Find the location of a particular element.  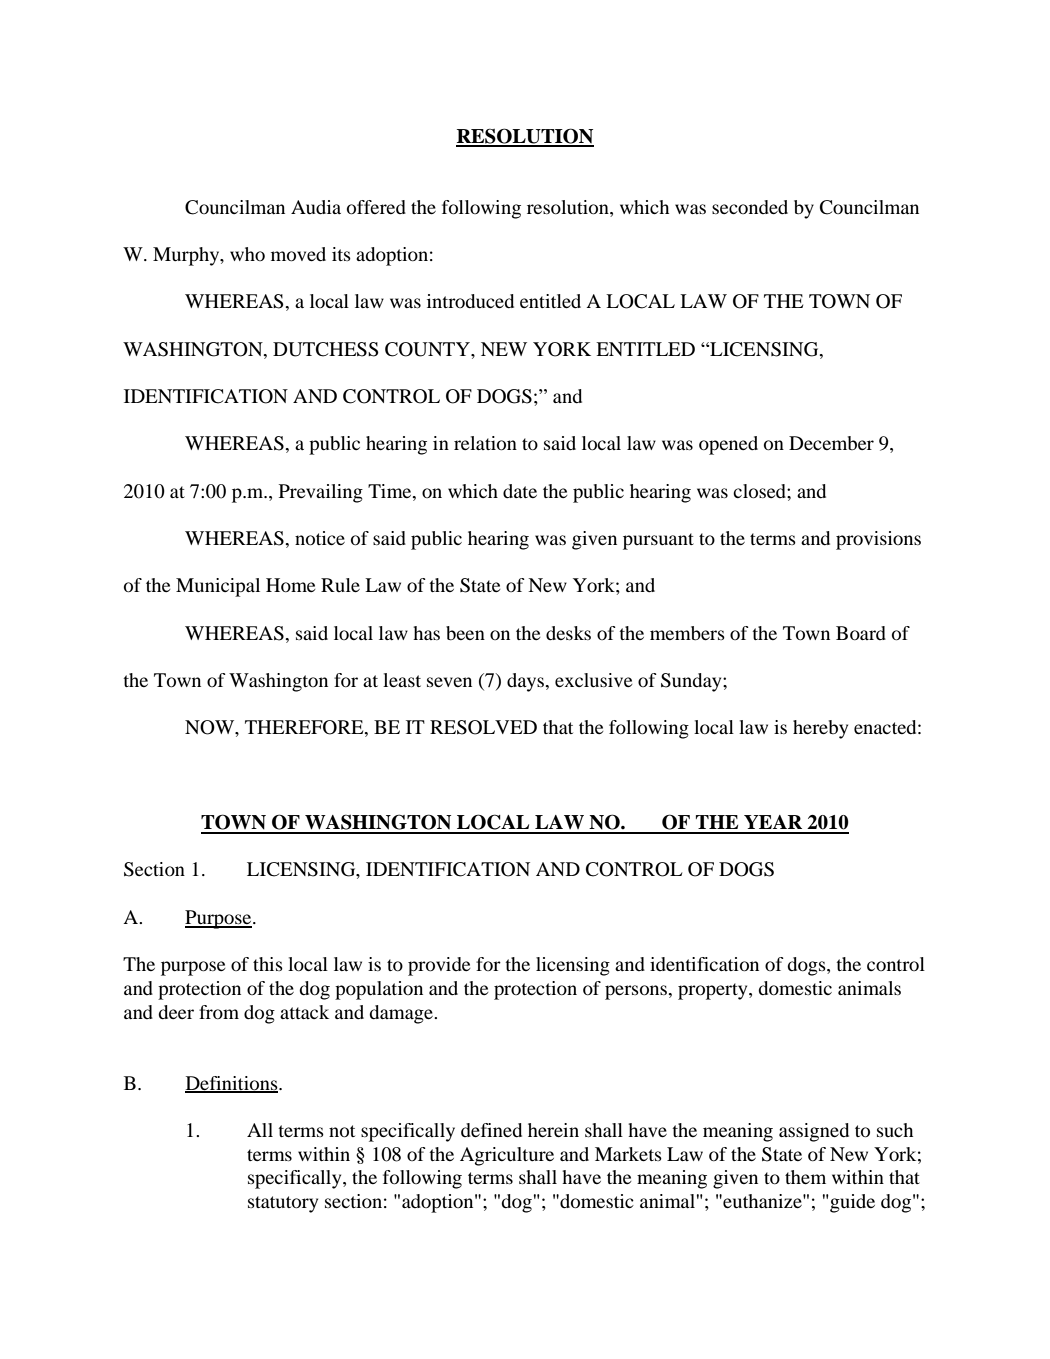

least is located at coordinates (402, 680).
